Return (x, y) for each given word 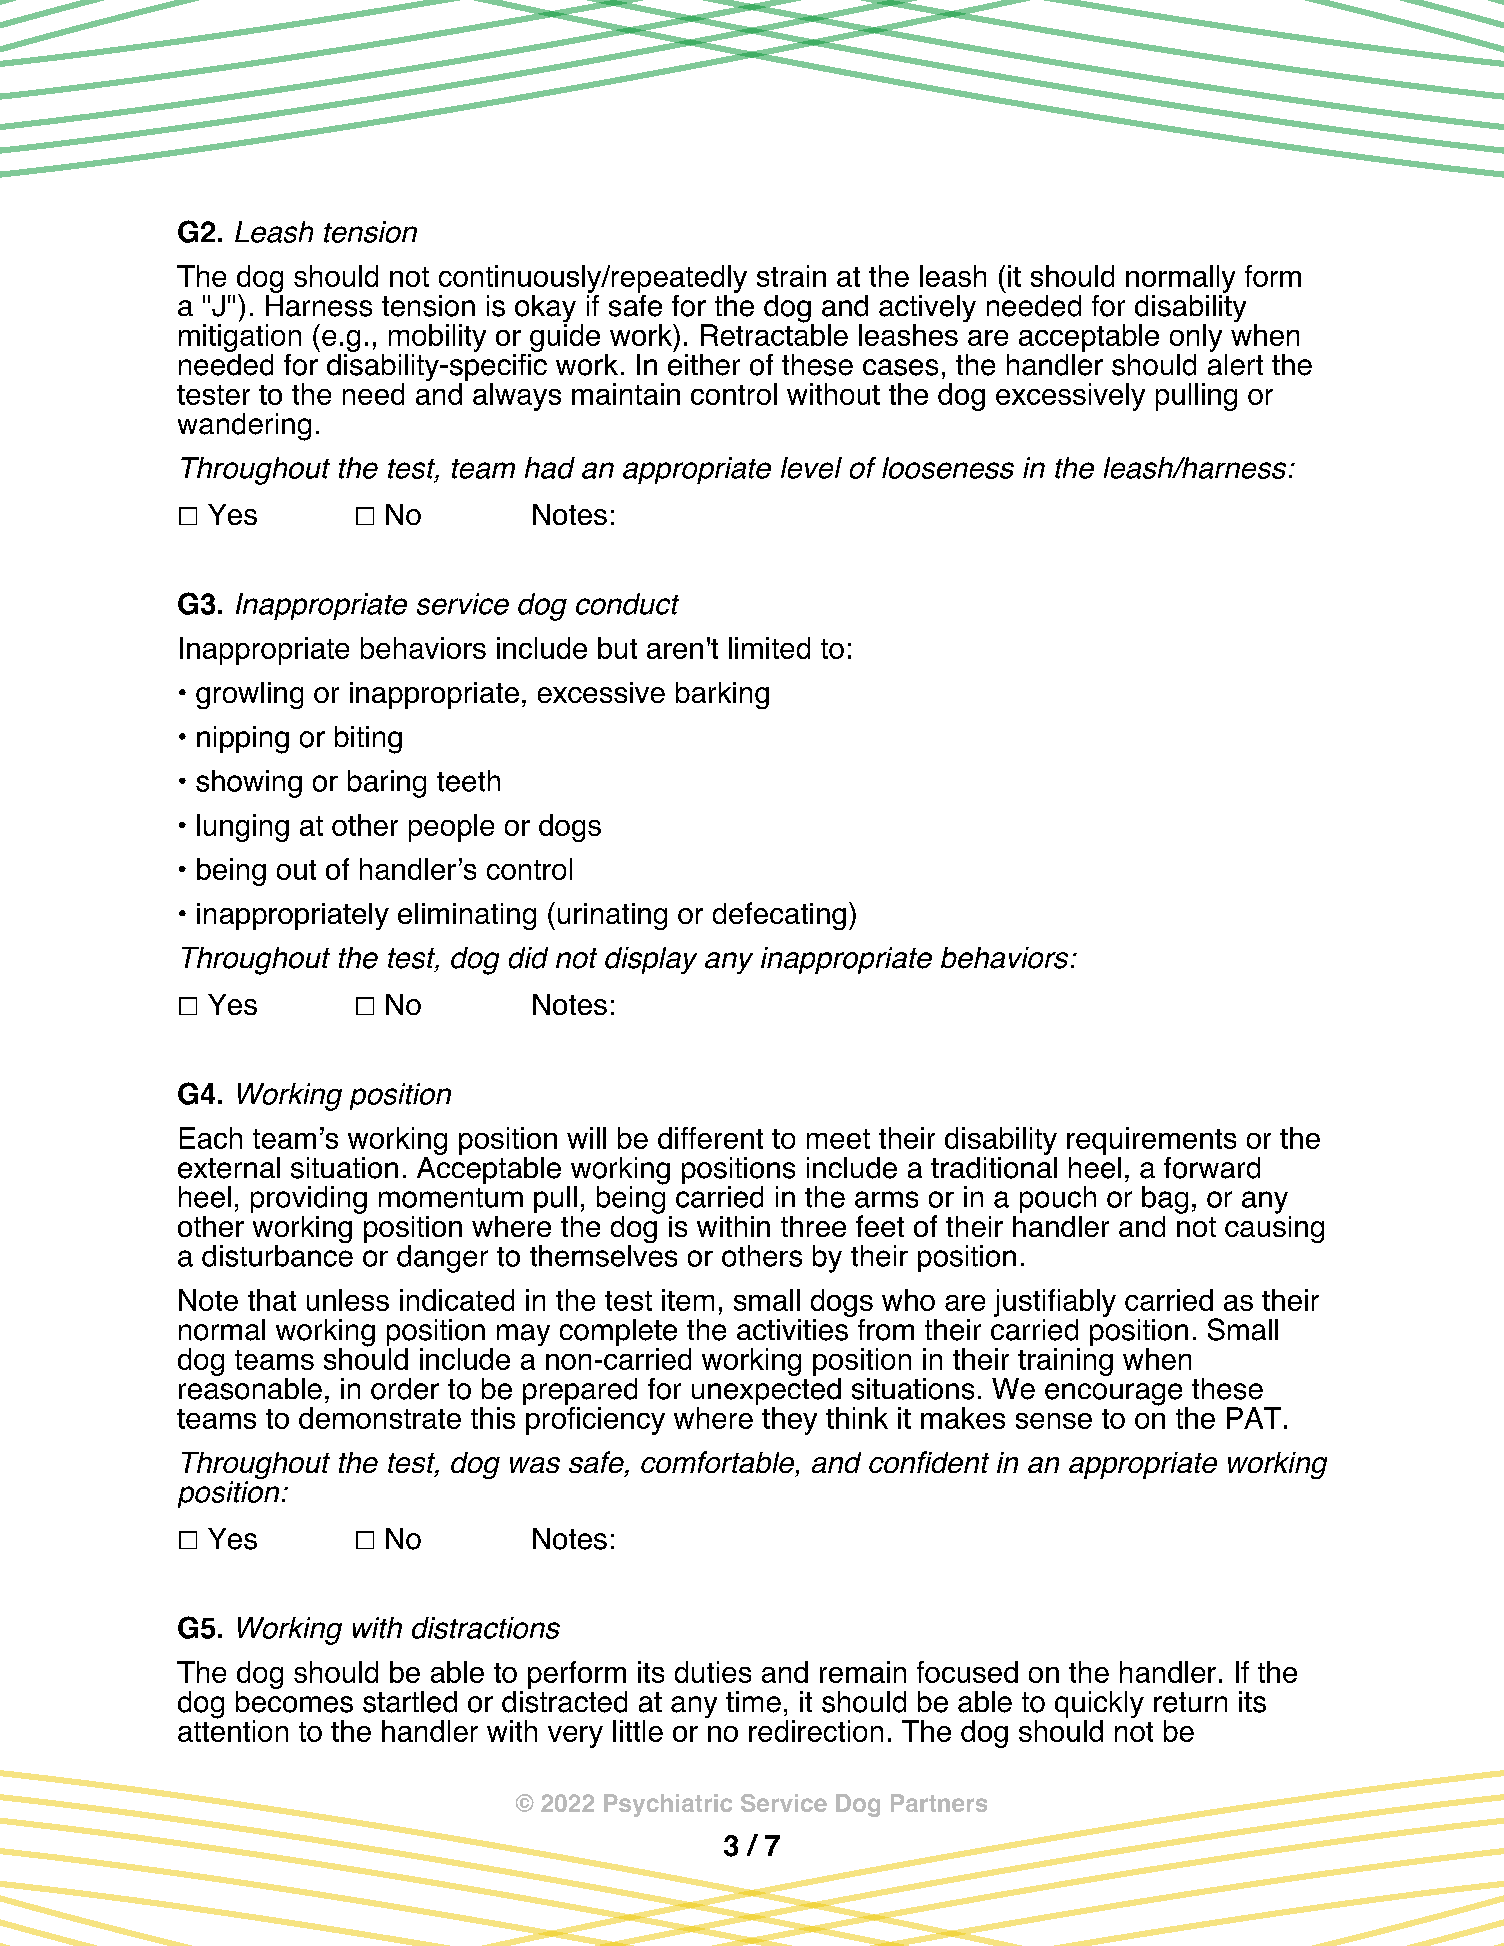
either (704, 363)
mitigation (240, 338)
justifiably (1055, 1303)
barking (722, 695)
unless (348, 1300)
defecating (779, 916)
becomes (294, 1700)
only (1196, 338)
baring (387, 784)
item (688, 1300)
